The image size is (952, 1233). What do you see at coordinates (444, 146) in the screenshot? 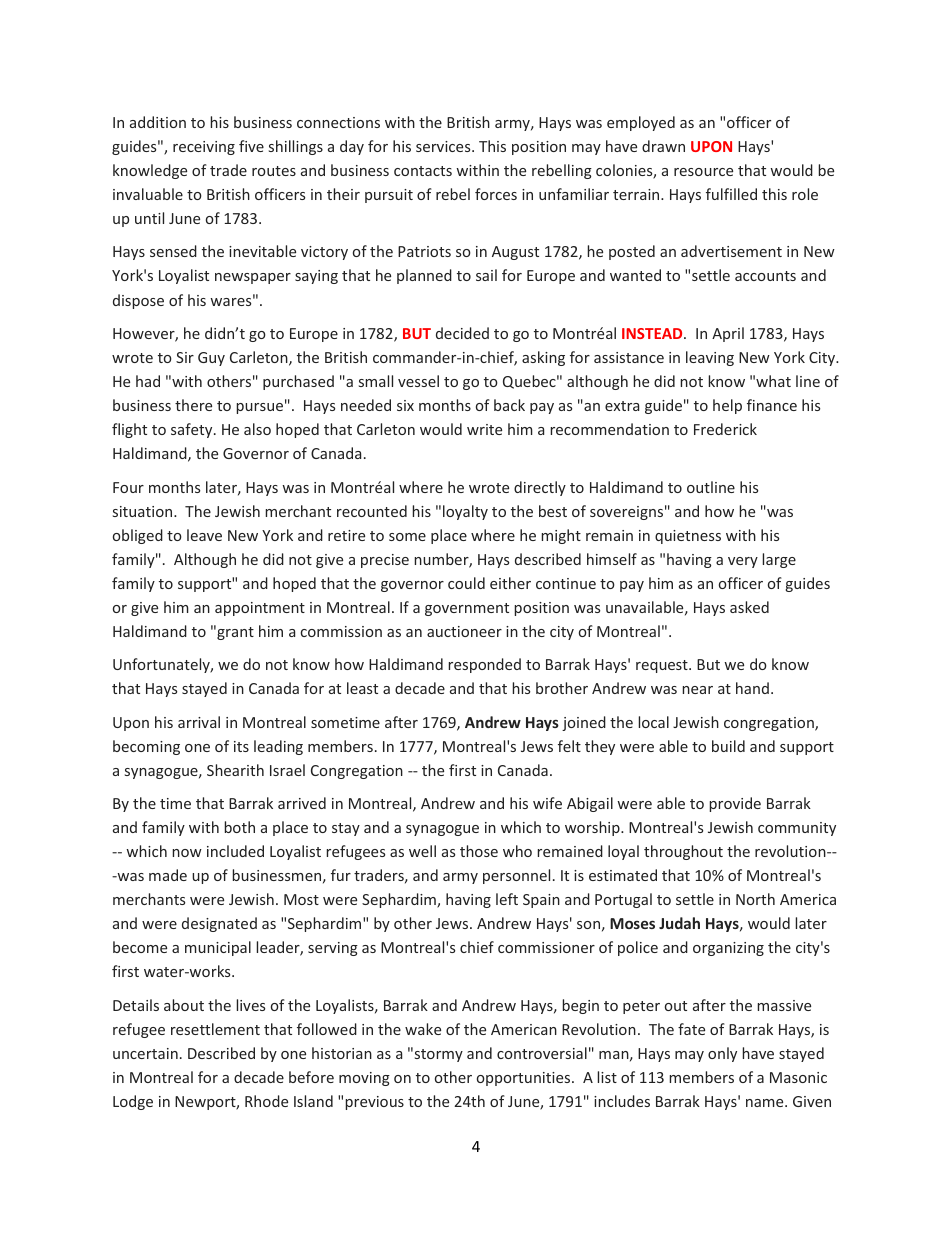
I see `services` at bounding box center [444, 146].
